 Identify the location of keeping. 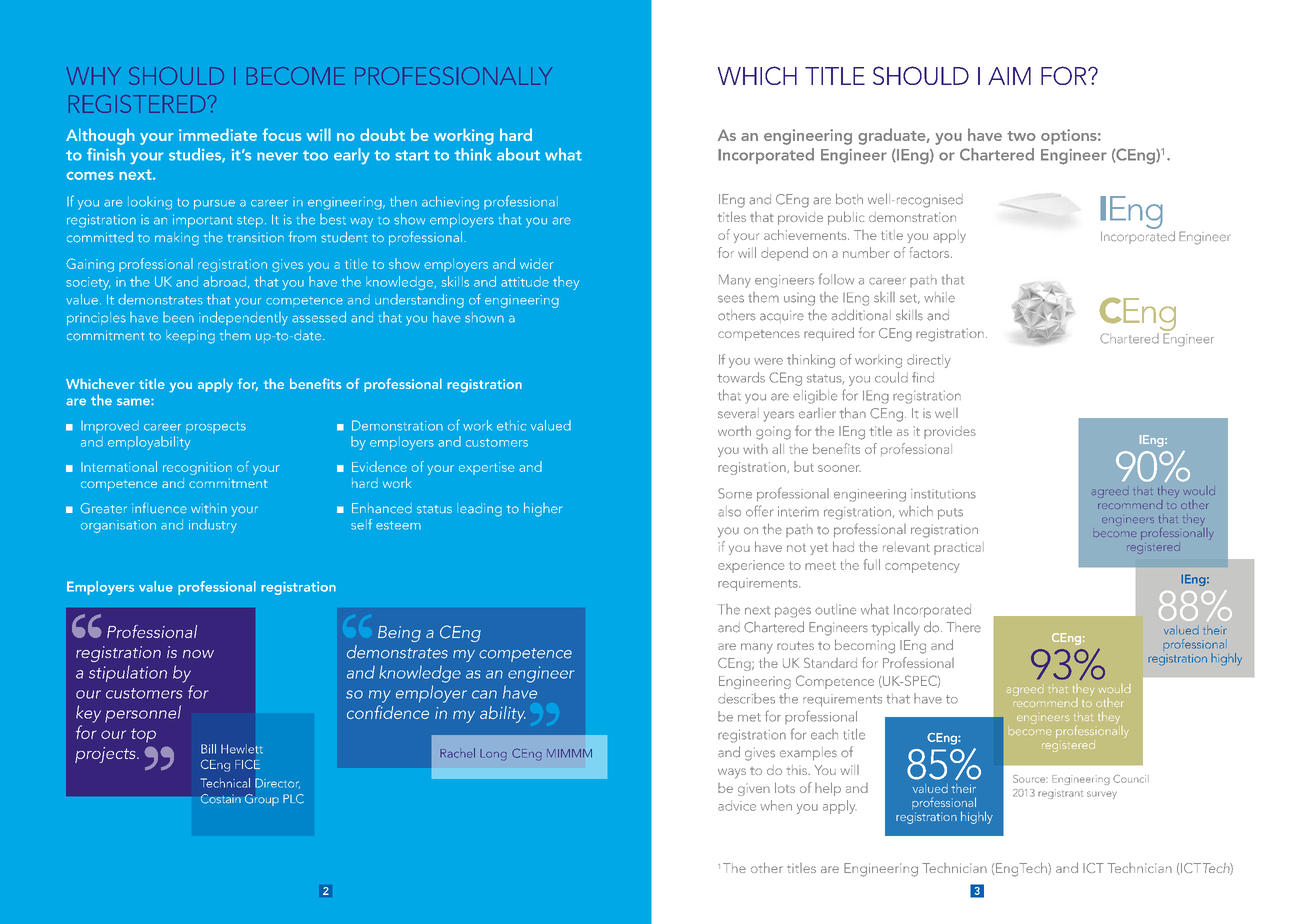
(190, 337).
